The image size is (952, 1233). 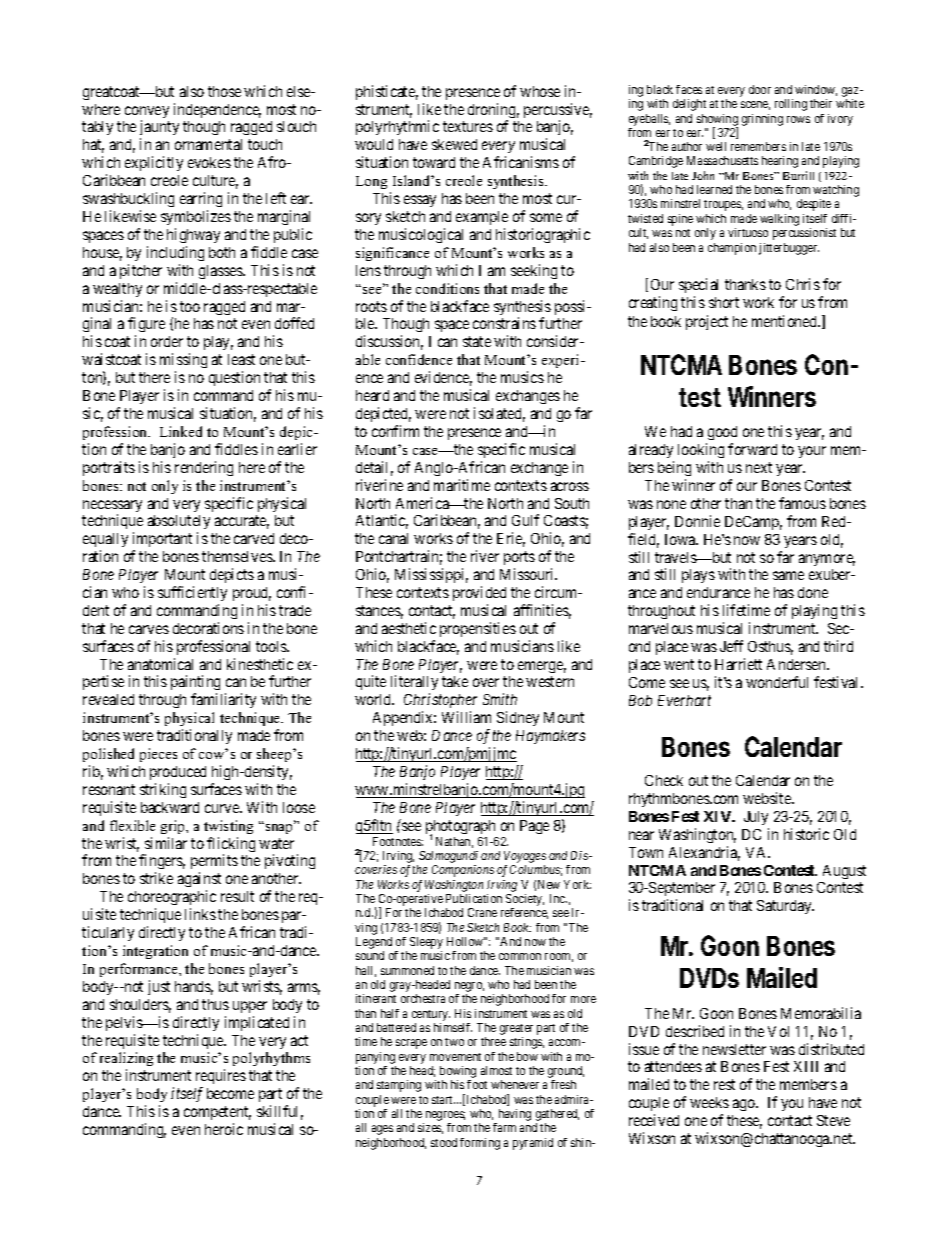 I want to click on website, so click(x=768, y=798).
